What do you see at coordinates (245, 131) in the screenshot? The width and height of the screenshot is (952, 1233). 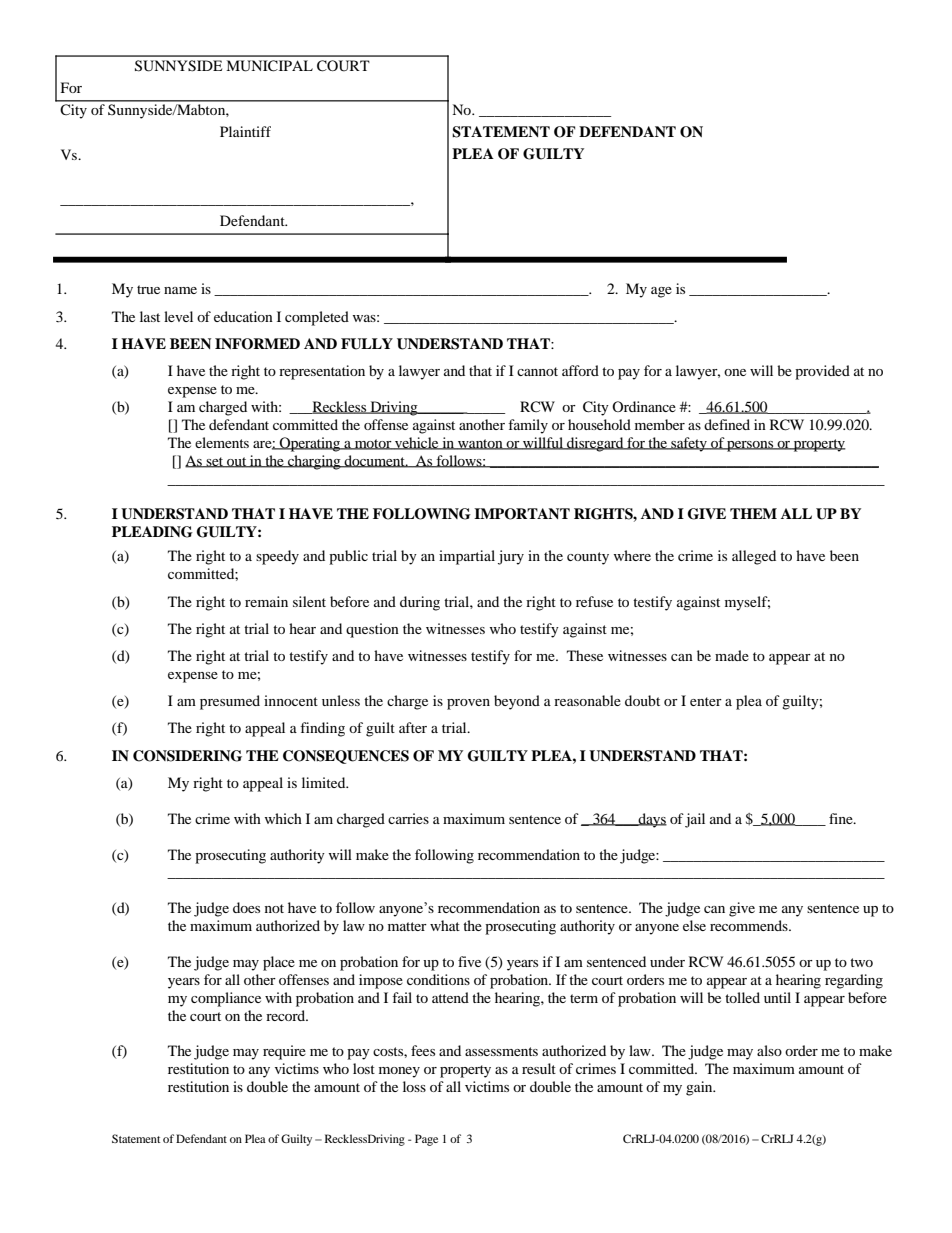 I see `Plaintiff` at bounding box center [245, 131].
